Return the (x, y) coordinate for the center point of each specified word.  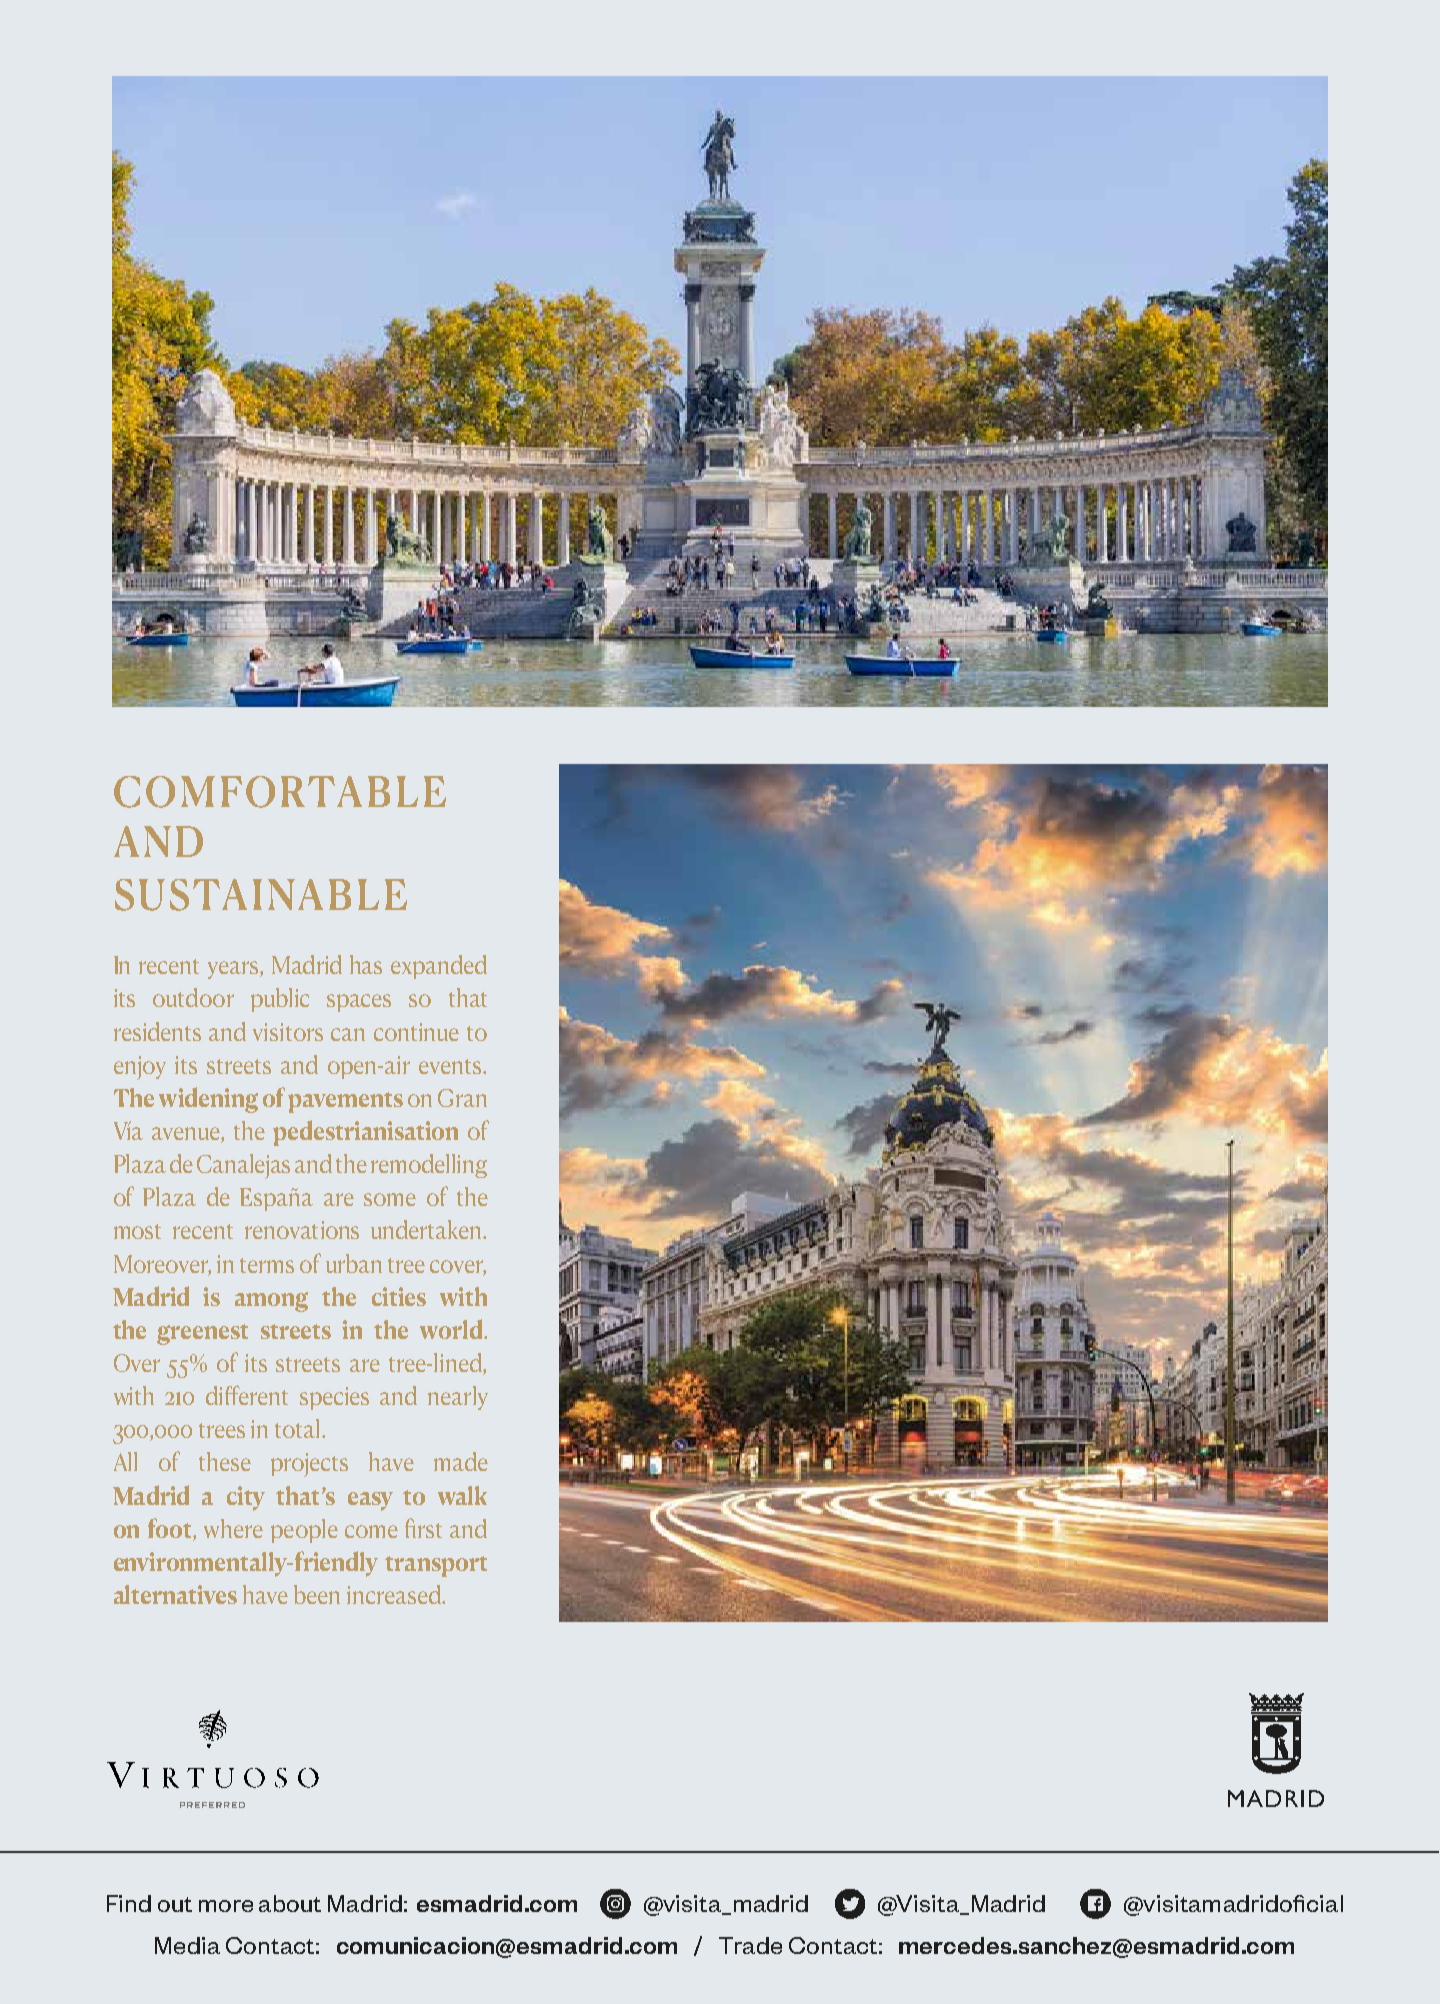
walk (462, 1495)
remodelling (429, 1166)
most (137, 1231)
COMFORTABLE (280, 792)
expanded (439, 967)
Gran (462, 1098)
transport (436, 1566)
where (233, 1528)
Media (187, 1945)
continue (416, 1032)
